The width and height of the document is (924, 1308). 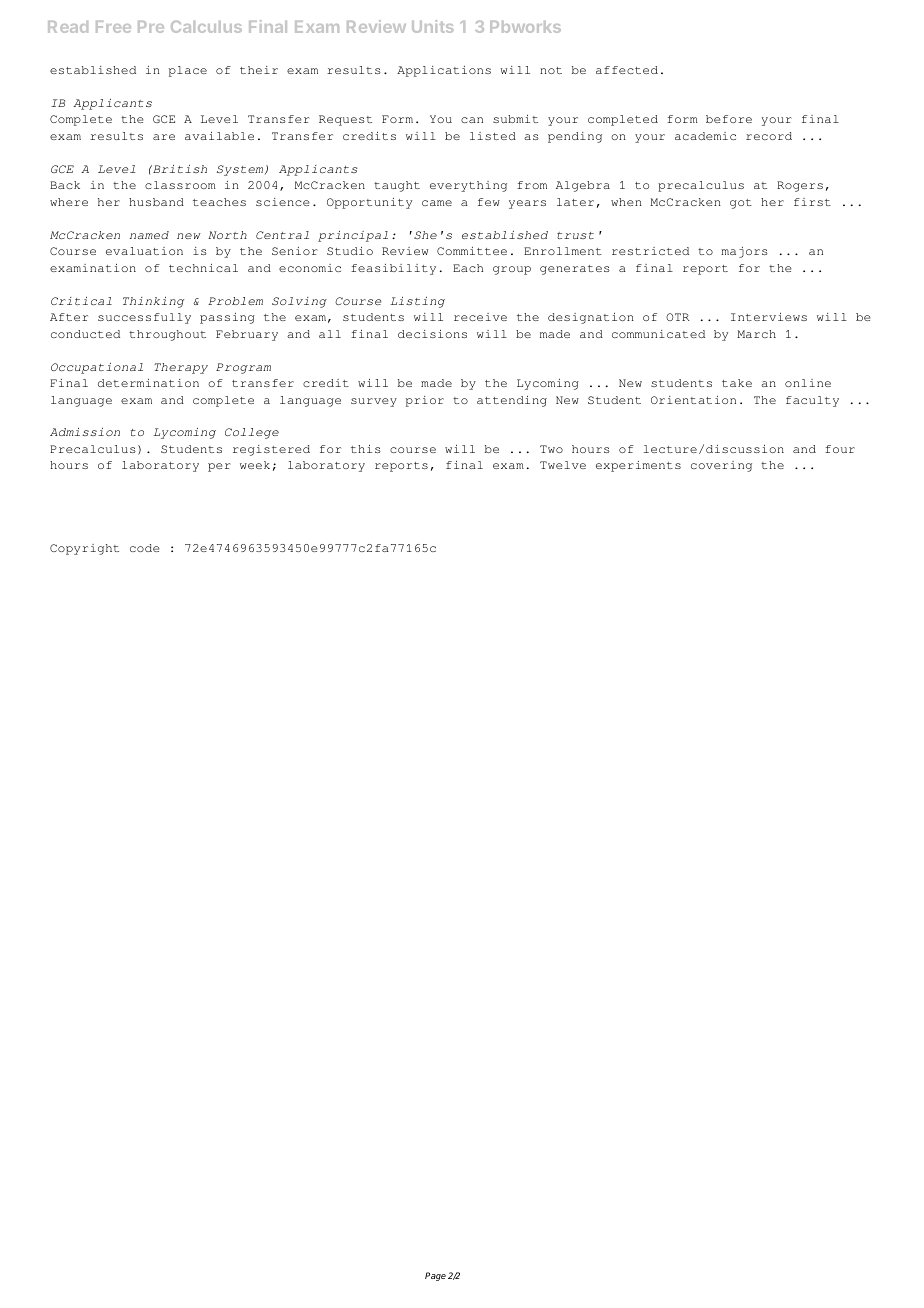 What do you see at coordinates (444, 71) in the document?
I see `Applications` at bounding box center [444, 71].
